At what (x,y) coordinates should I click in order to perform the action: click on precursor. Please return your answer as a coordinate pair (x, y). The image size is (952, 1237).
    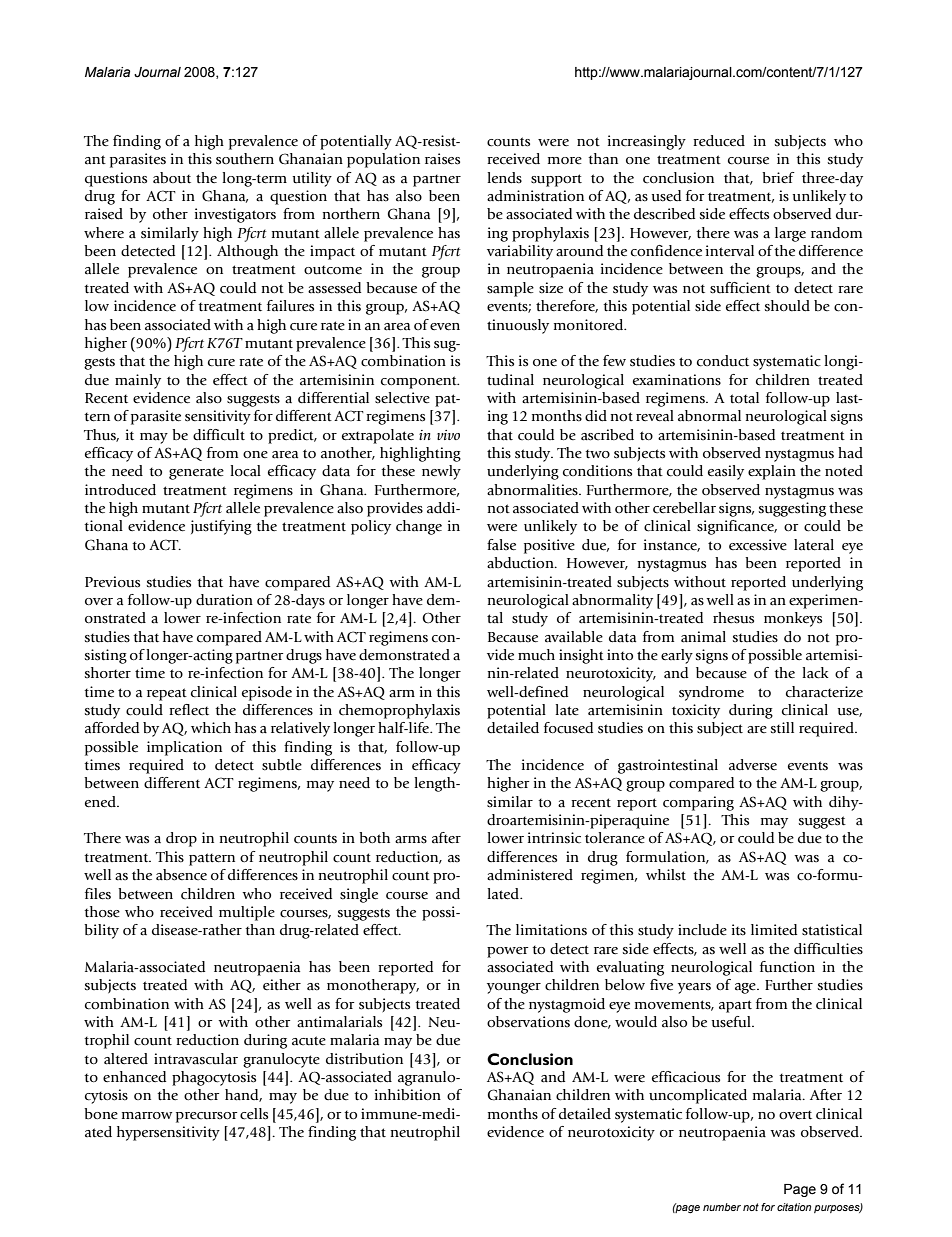
    Looking at the image, I should click on (206, 1117).
